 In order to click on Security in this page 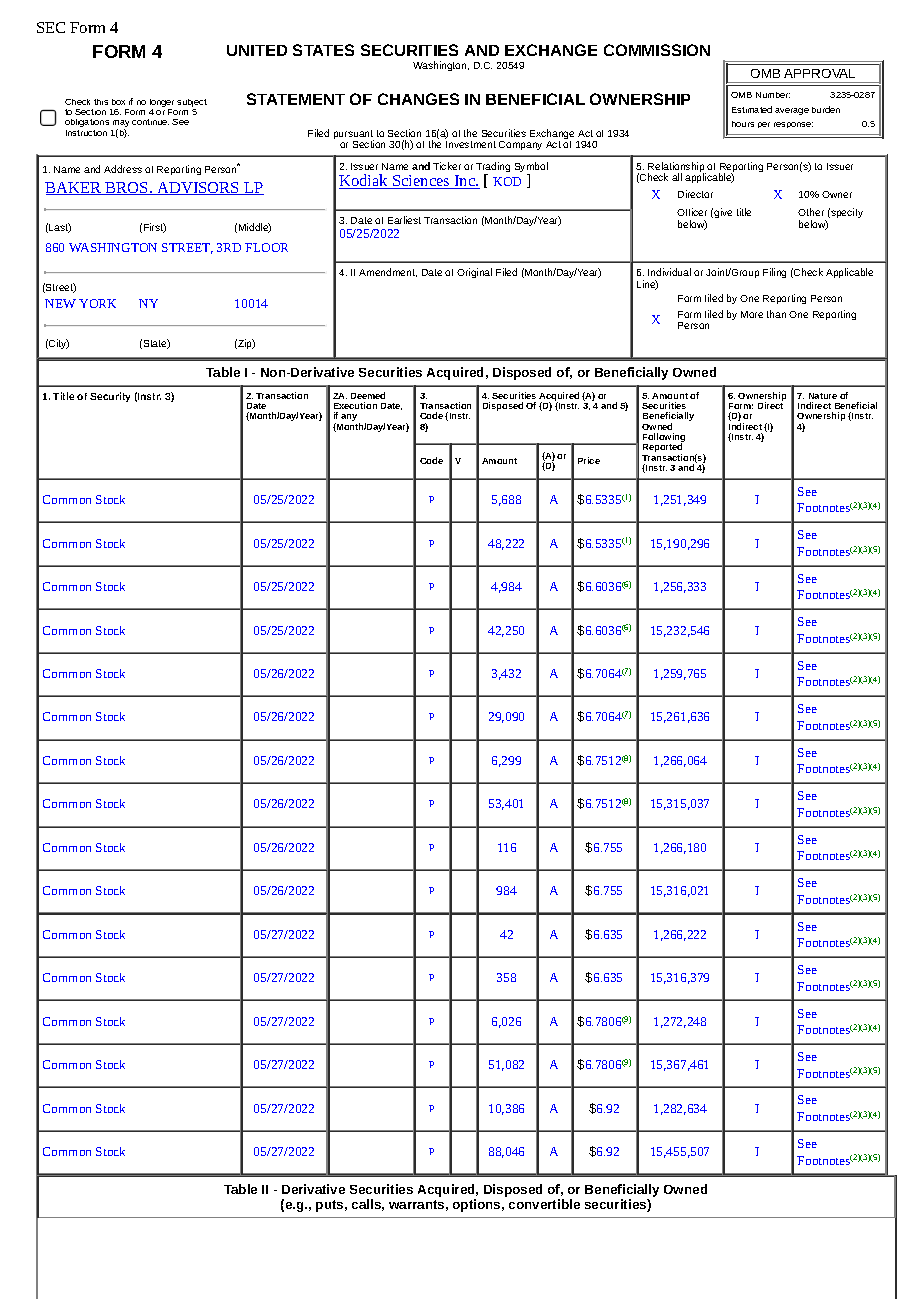, I will do `click(110, 397)`.
